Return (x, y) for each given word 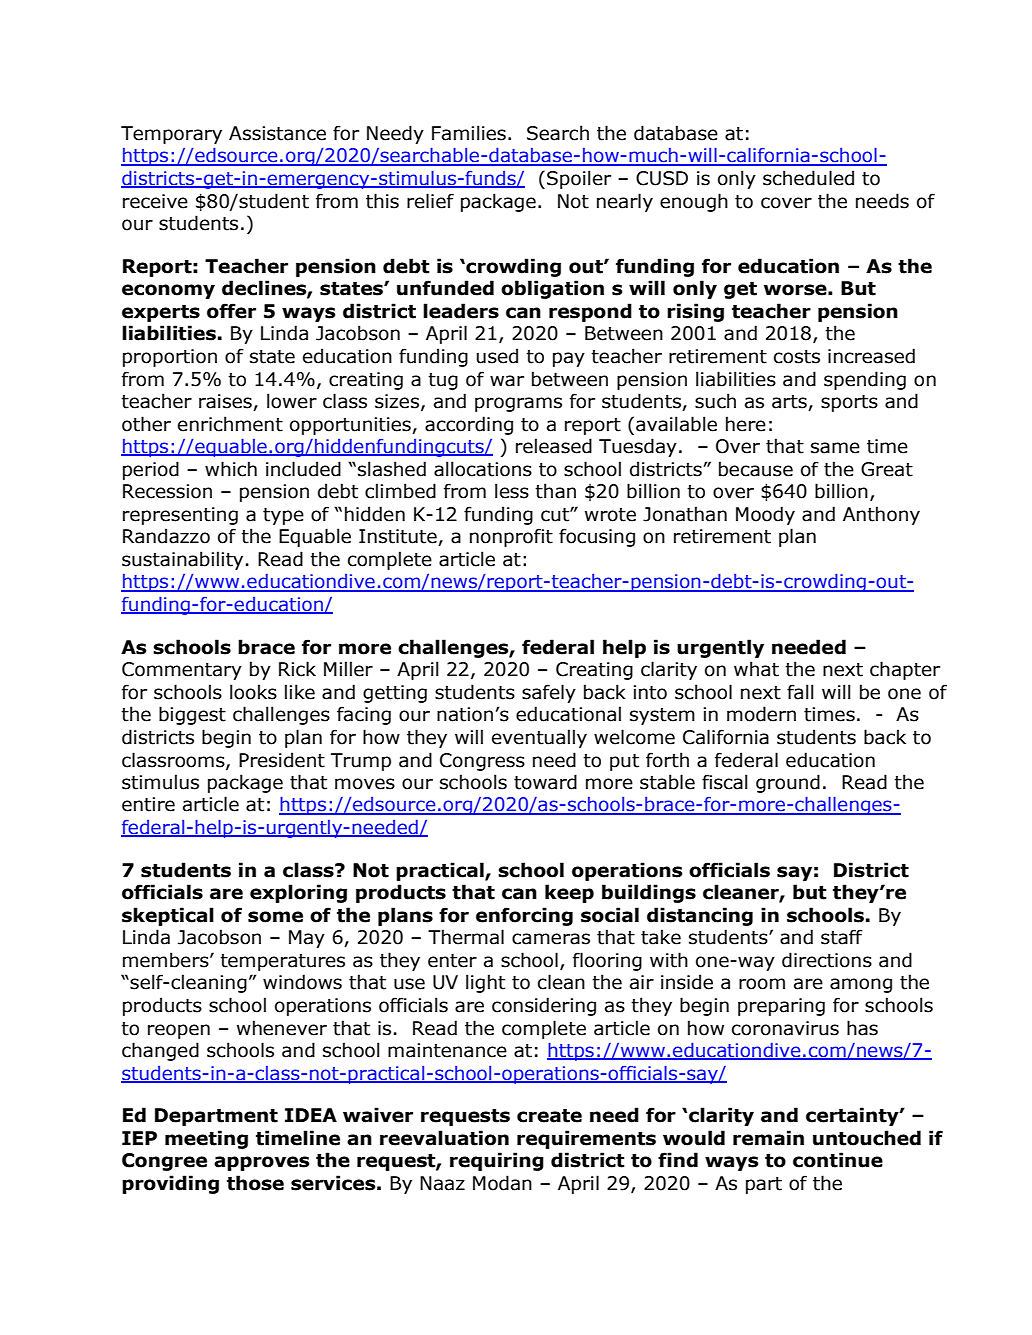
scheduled (808, 178)
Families (469, 133)
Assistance (277, 133)
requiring (497, 1161)
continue (838, 1160)
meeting (206, 1139)
